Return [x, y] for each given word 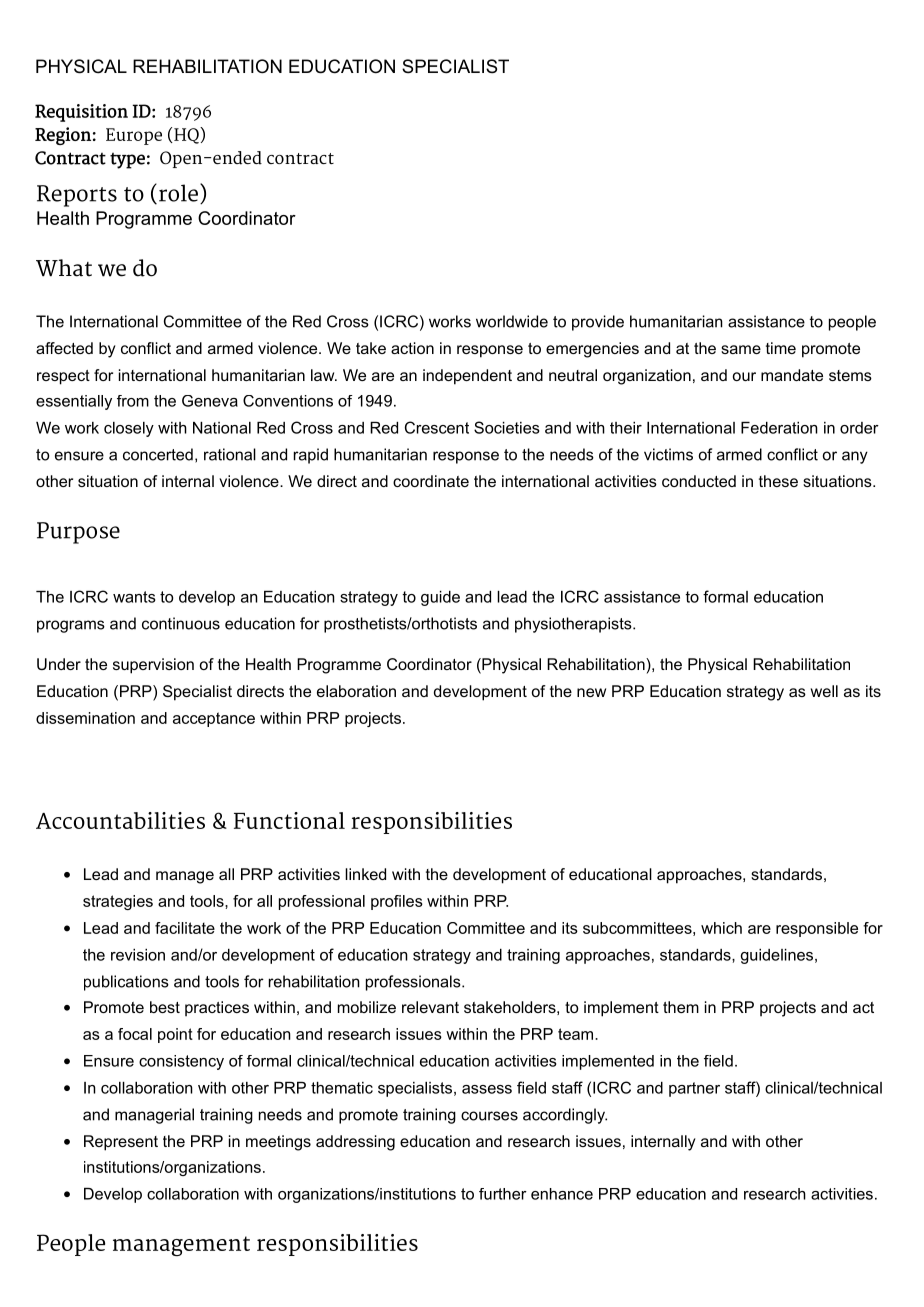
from [133, 401]
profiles [397, 902]
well [824, 691]
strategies [118, 902]
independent [467, 377]
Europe [134, 136]
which [721, 928]
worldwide [512, 321]
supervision [153, 666]
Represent [121, 1143]
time [781, 348]
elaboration [356, 691]
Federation [779, 428]
